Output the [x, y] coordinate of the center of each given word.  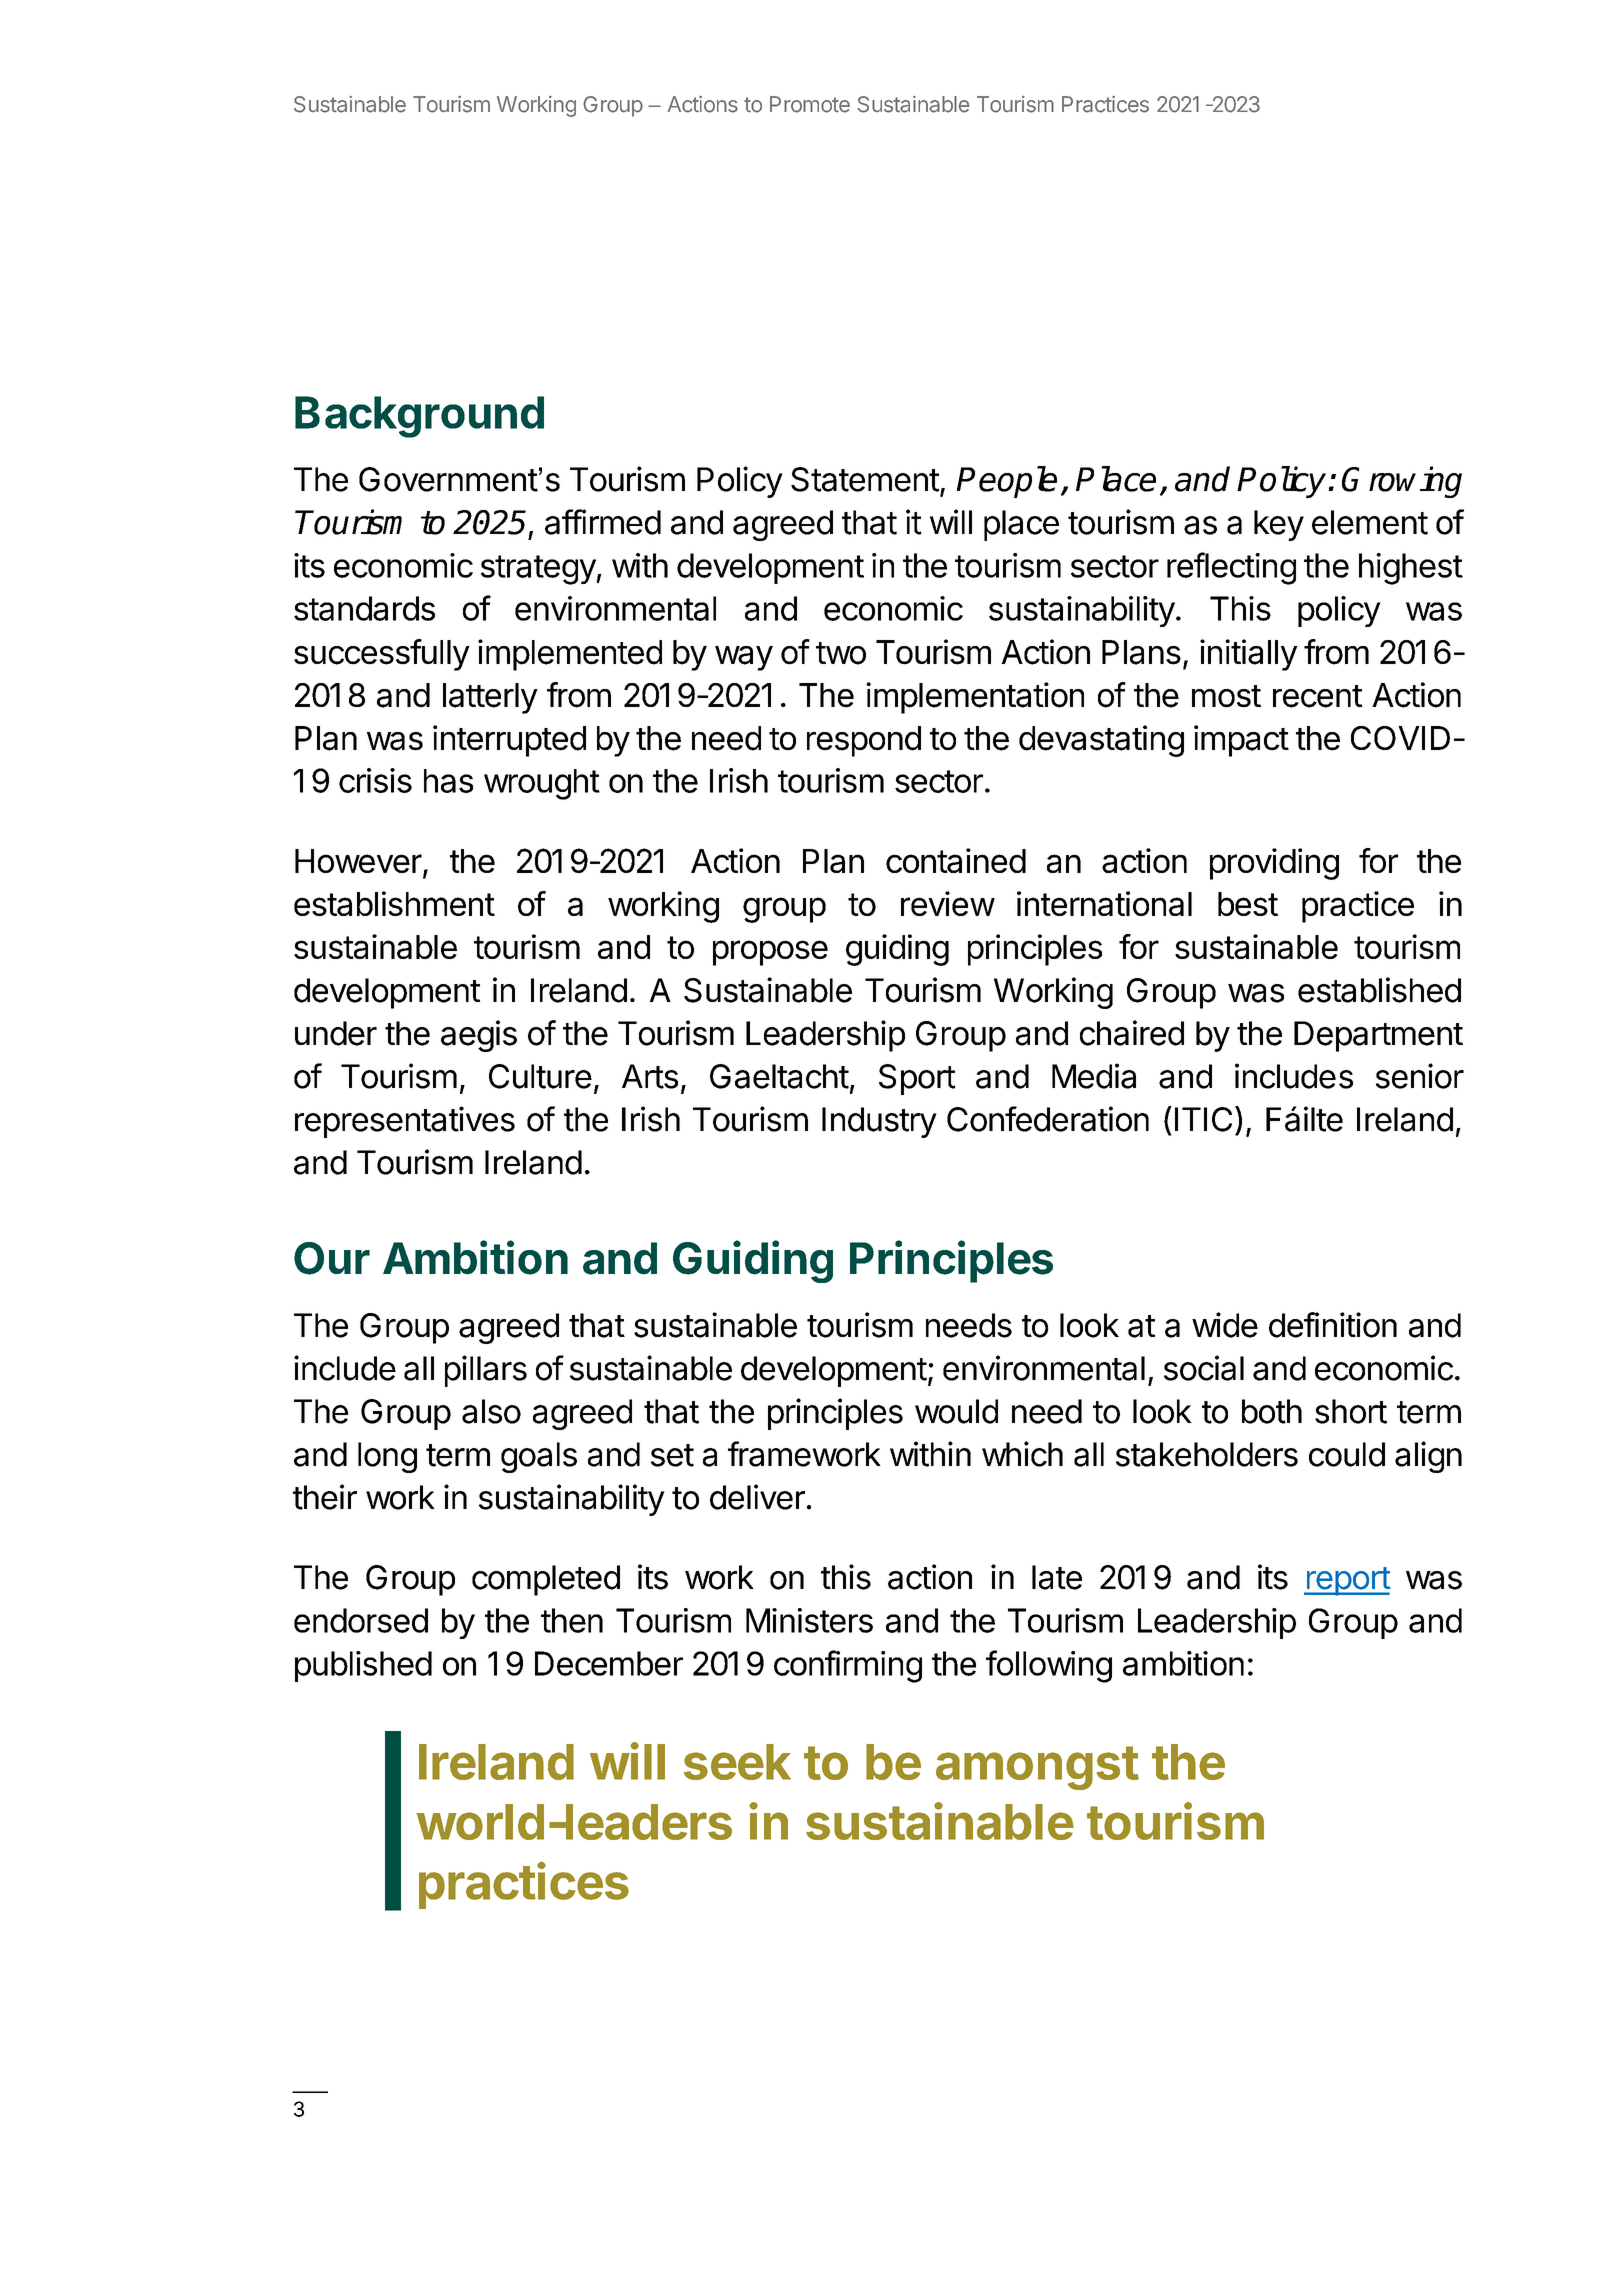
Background [419, 417]
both [1272, 1411]
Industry [879, 1122]
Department [1378, 1036]
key [1279, 525]
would [956, 1411]
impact [1241, 741]
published [363, 1666]
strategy [539, 570]
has [448, 781]
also [491, 1411]
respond [864, 741]
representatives [405, 1122]
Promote [810, 104]
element [1370, 522]
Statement [865, 479]
